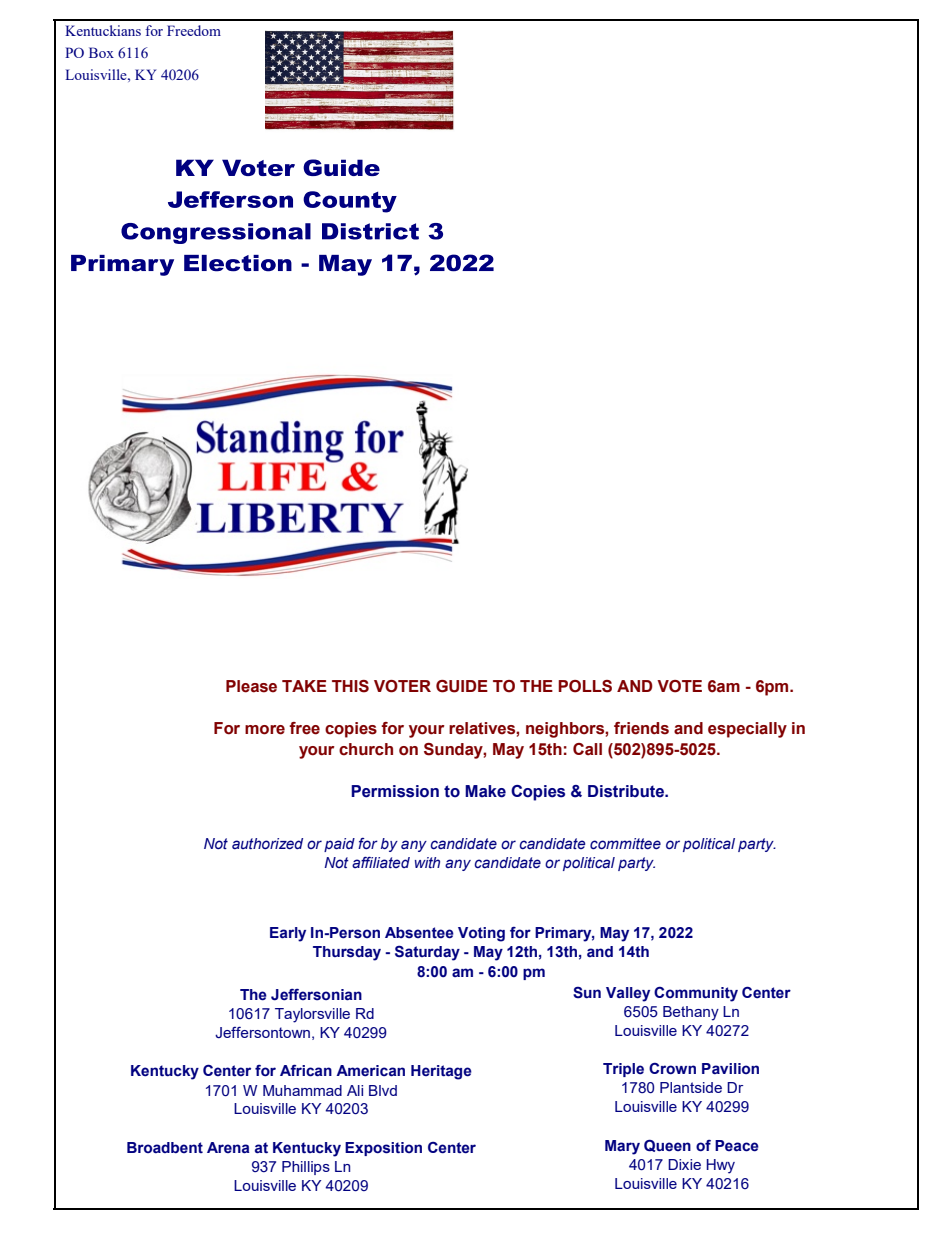 This screenshot has width=952, height=1233. Describe the element at coordinates (350, 686) in the screenshot. I see `THIS` at that location.
